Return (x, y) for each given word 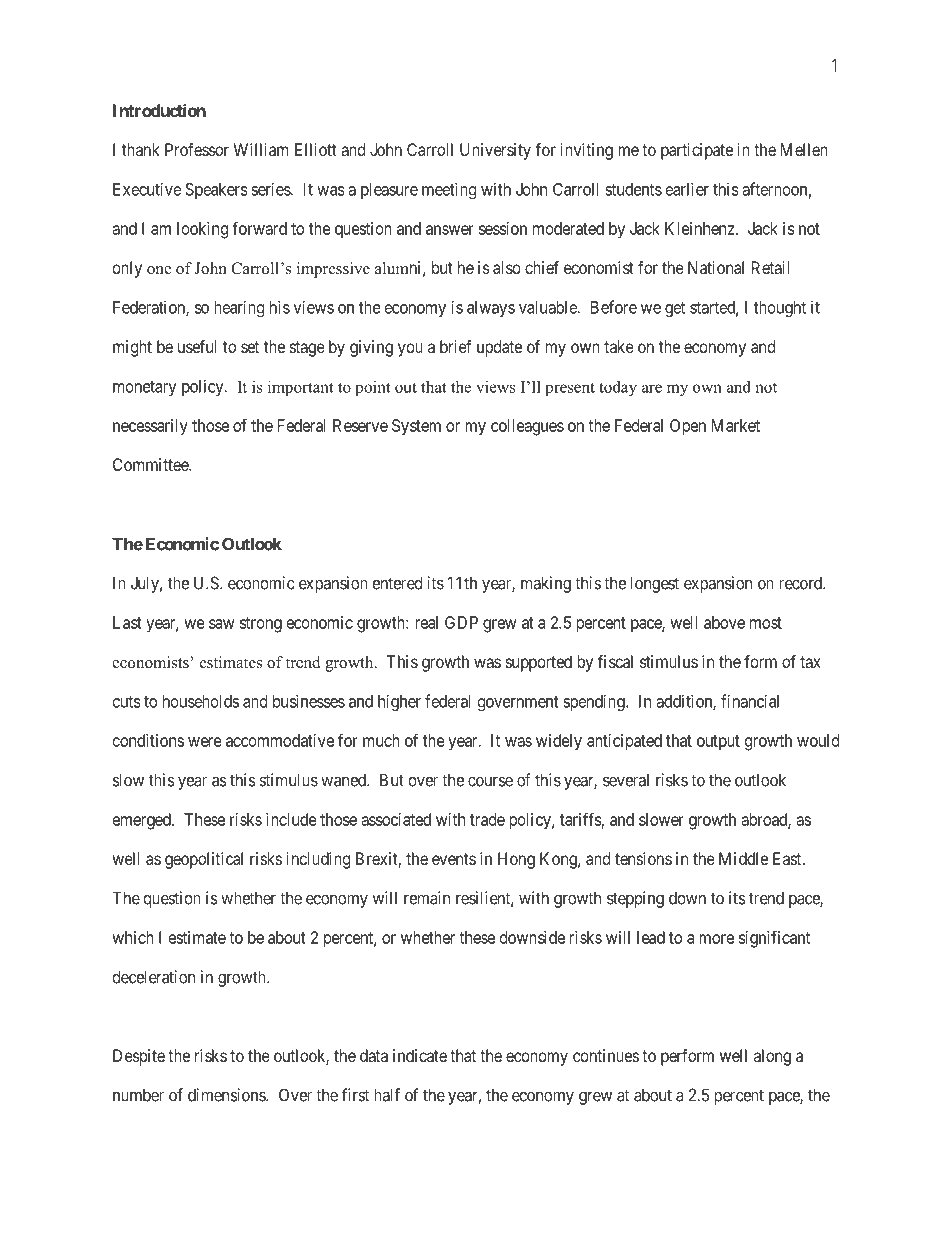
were (205, 742)
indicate (420, 1055)
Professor (197, 149)
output (718, 743)
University (495, 151)
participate (697, 151)
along (772, 1057)
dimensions (227, 1095)
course (490, 781)
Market (736, 425)
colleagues (527, 427)
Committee (151, 464)
